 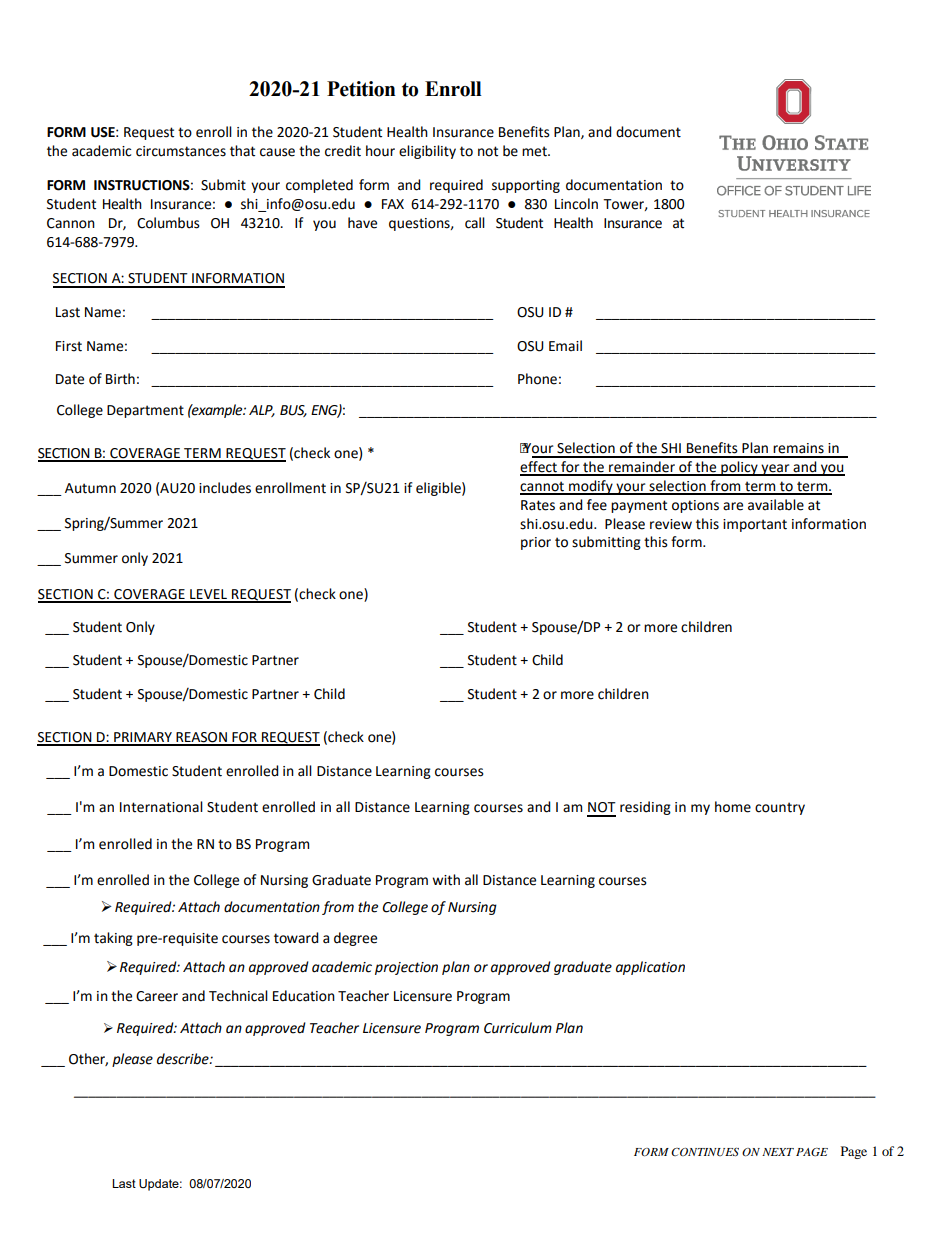 What do you see at coordinates (733, 807) in the screenshot?
I see `home` at bounding box center [733, 807].
